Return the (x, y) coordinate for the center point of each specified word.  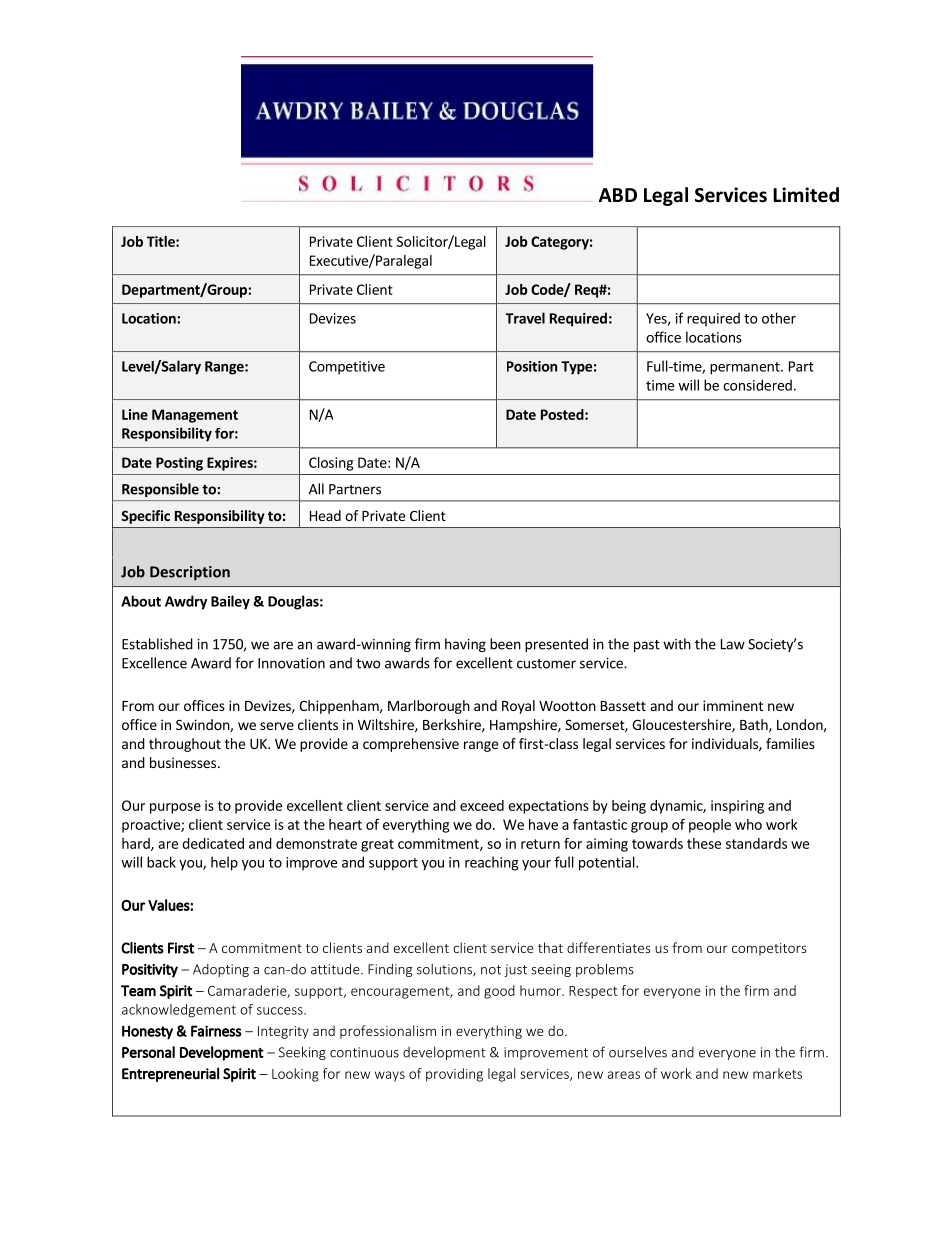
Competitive (347, 368)
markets (777, 1073)
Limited (806, 195)
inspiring (737, 807)
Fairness (216, 1031)
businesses (183, 762)
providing (454, 1075)
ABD (618, 195)
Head (325, 515)
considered (757, 385)
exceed (482, 805)
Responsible (160, 490)
